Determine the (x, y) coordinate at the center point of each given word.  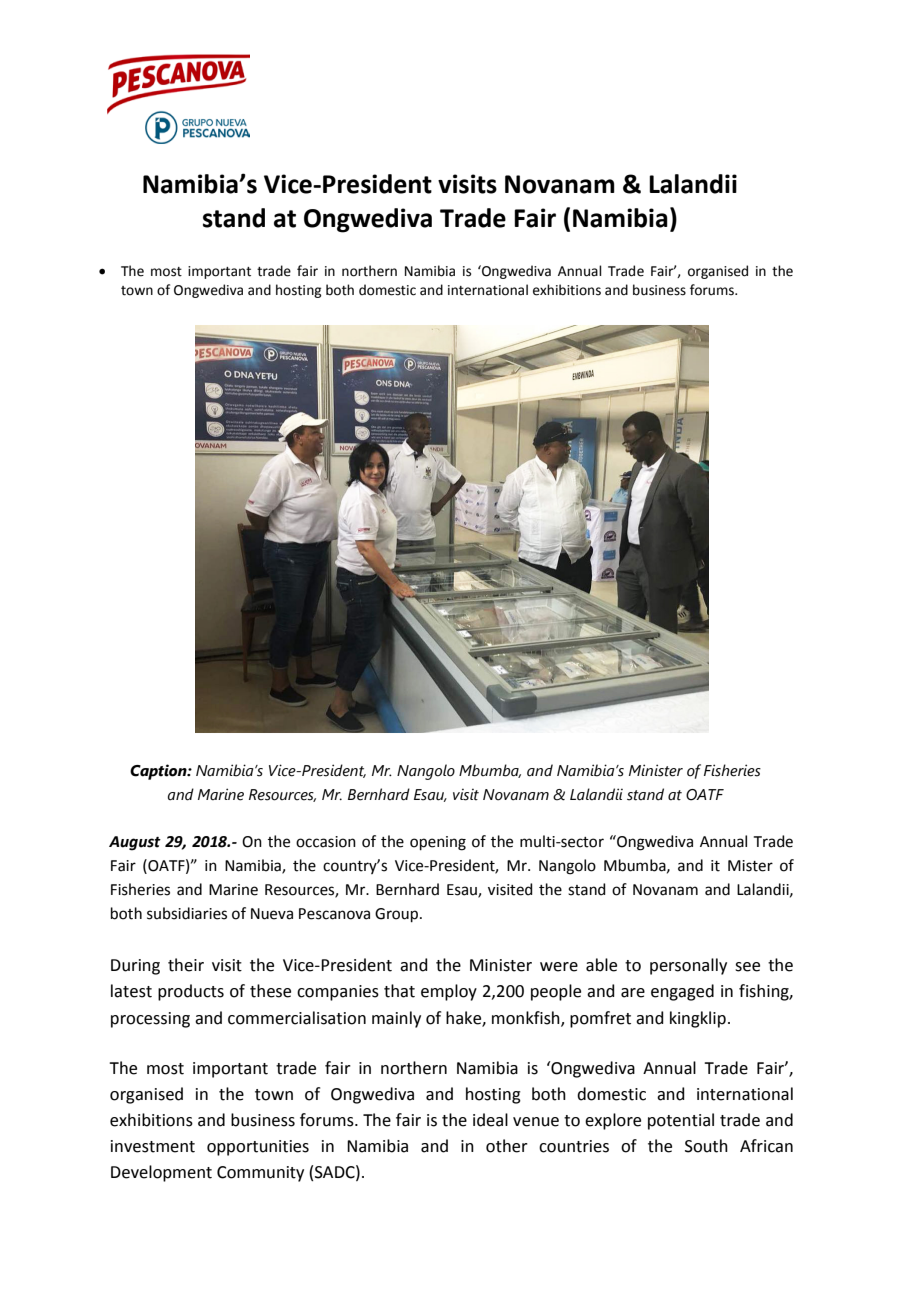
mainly (396, 1019)
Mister (750, 866)
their (186, 965)
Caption (159, 772)
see (747, 967)
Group (398, 915)
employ (449, 992)
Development (161, 1173)
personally (688, 966)
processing (150, 1020)
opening (438, 843)
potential (681, 1121)
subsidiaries (187, 913)
